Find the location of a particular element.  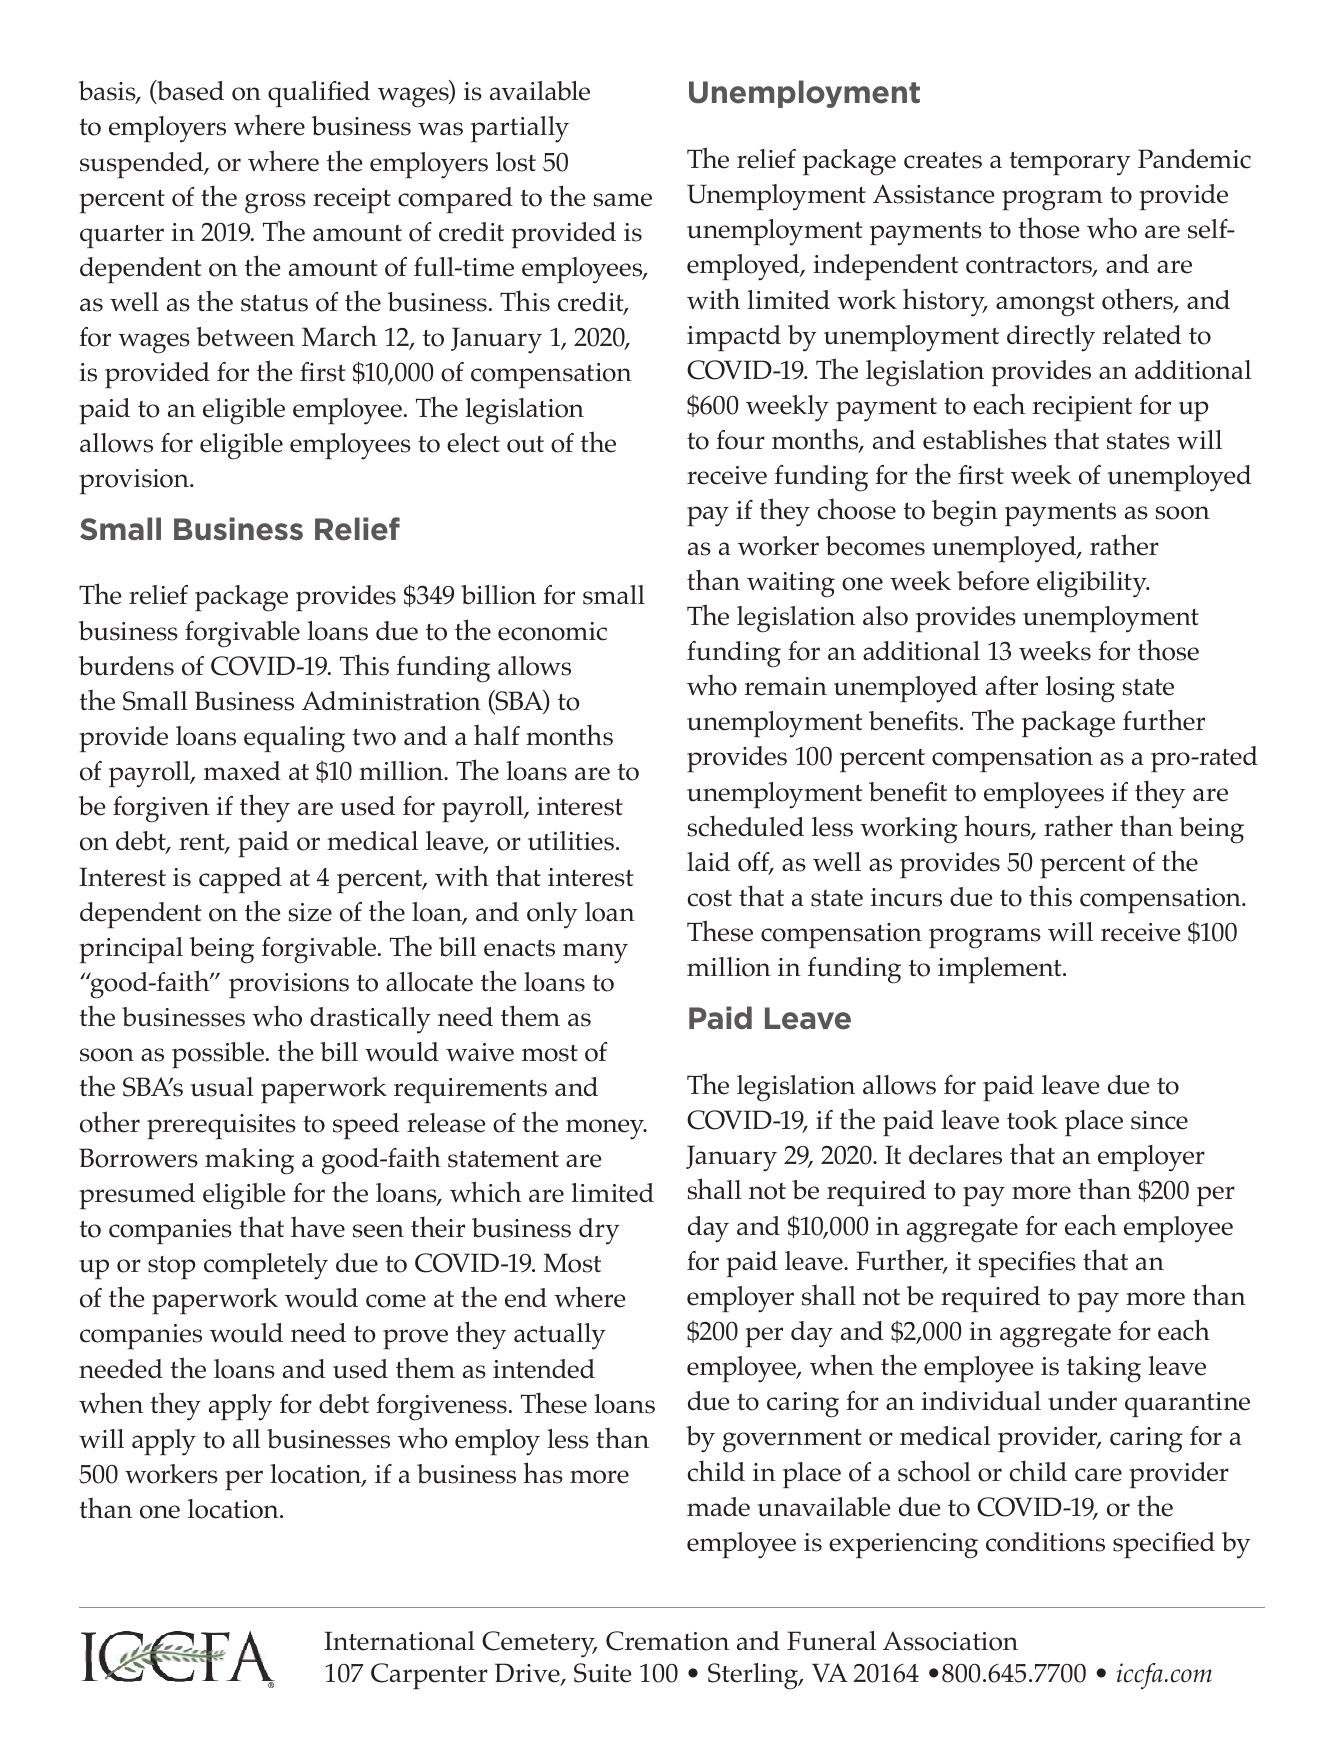

gross is located at coordinates (275, 203).
